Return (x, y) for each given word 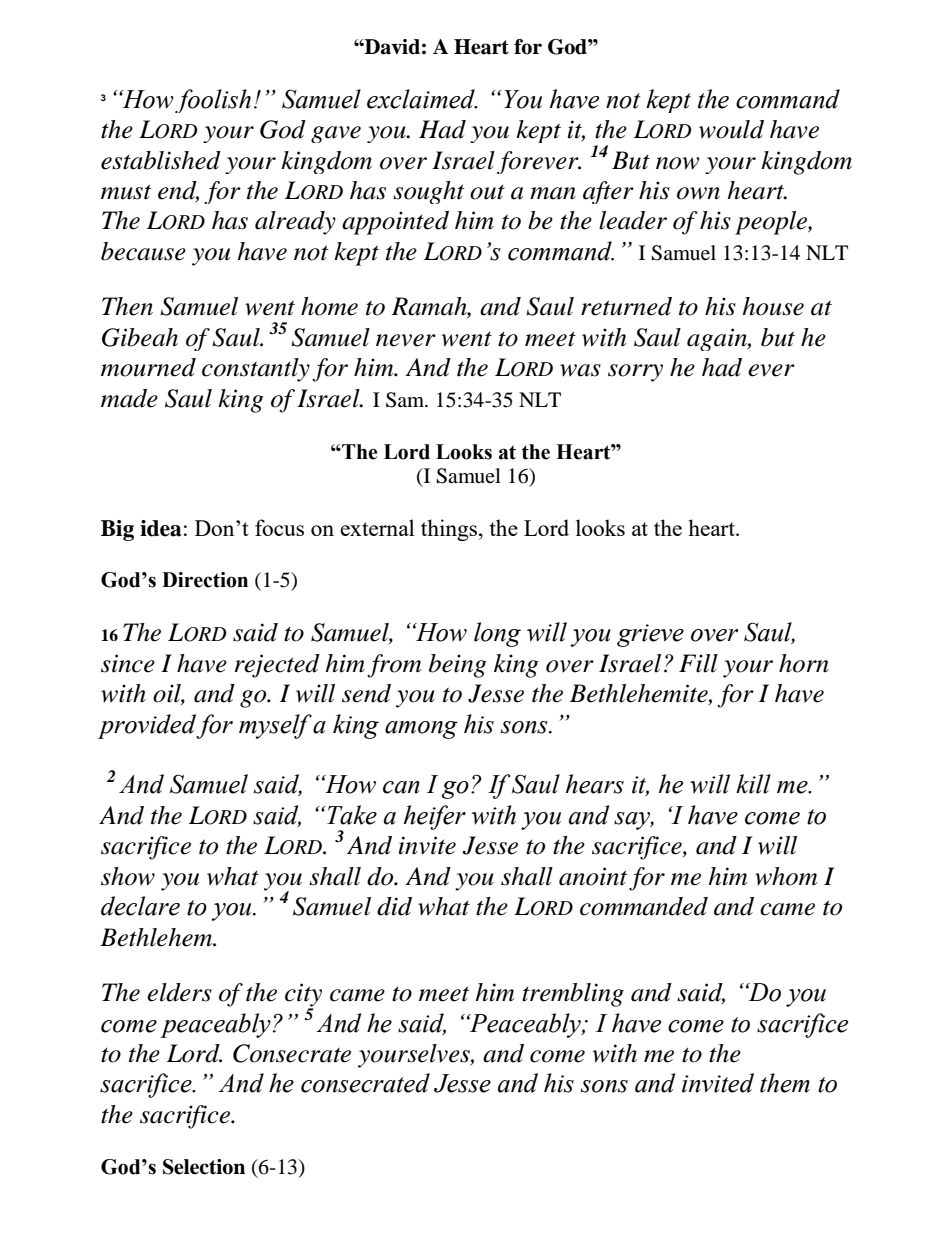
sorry (635, 373)
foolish (213, 101)
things (449, 530)
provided (147, 726)
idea (160, 528)
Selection (204, 1167)
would (731, 129)
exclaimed (422, 99)
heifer (435, 817)
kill (753, 784)
